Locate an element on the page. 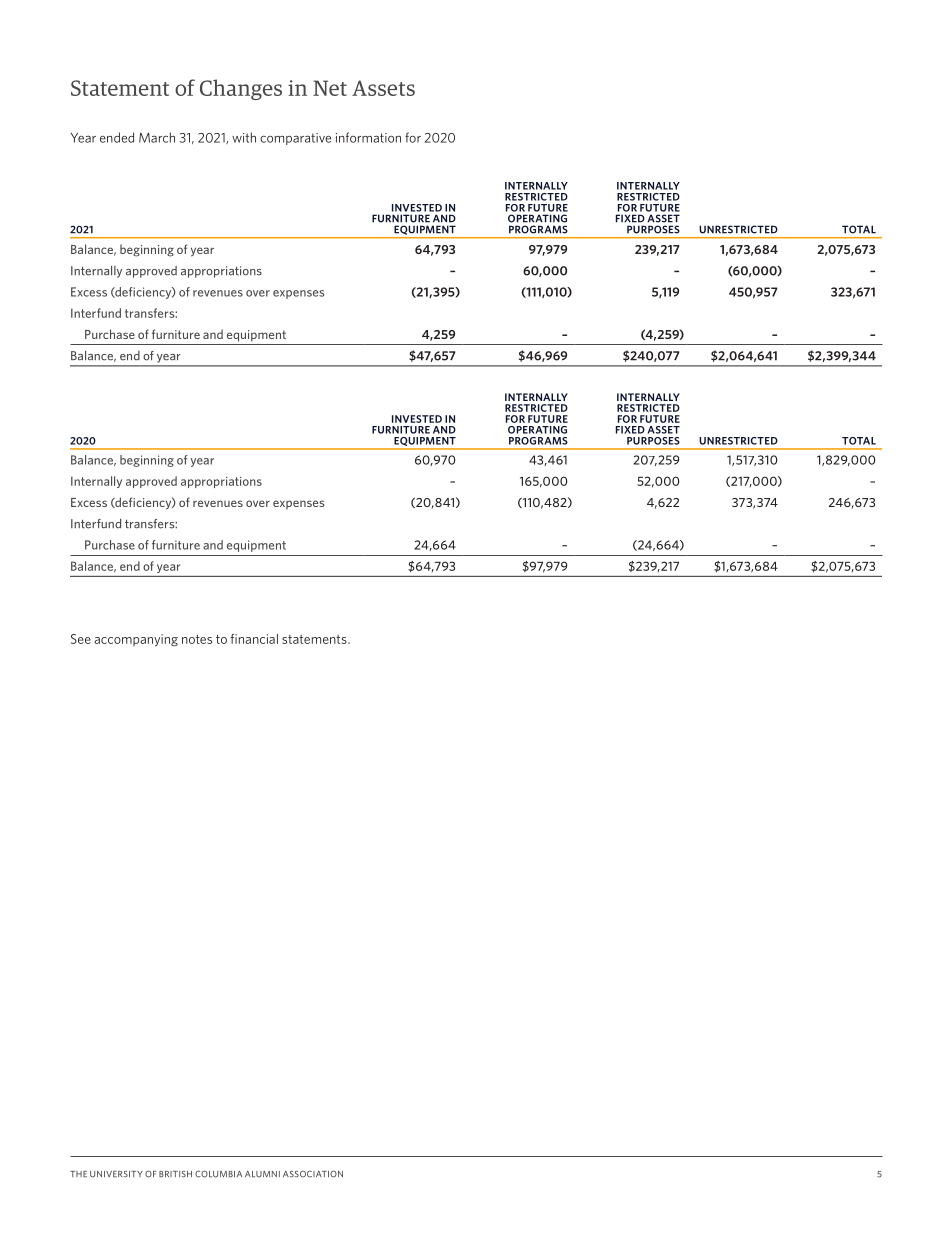 The width and height of the image is (952, 1233). with is located at coordinates (244, 137).
